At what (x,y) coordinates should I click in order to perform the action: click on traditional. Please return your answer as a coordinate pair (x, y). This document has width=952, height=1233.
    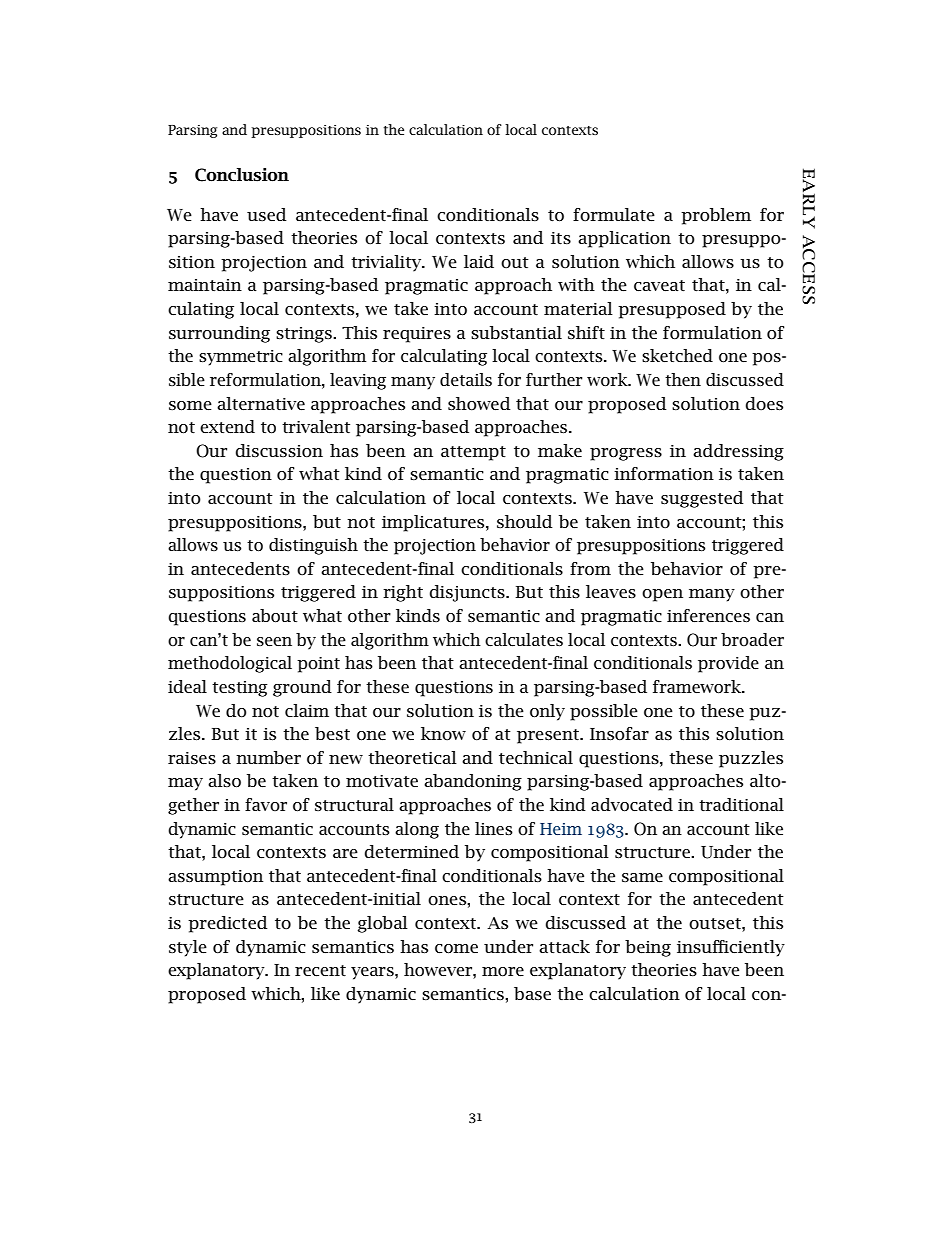
    Looking at the image, I should click on (741, 804).
